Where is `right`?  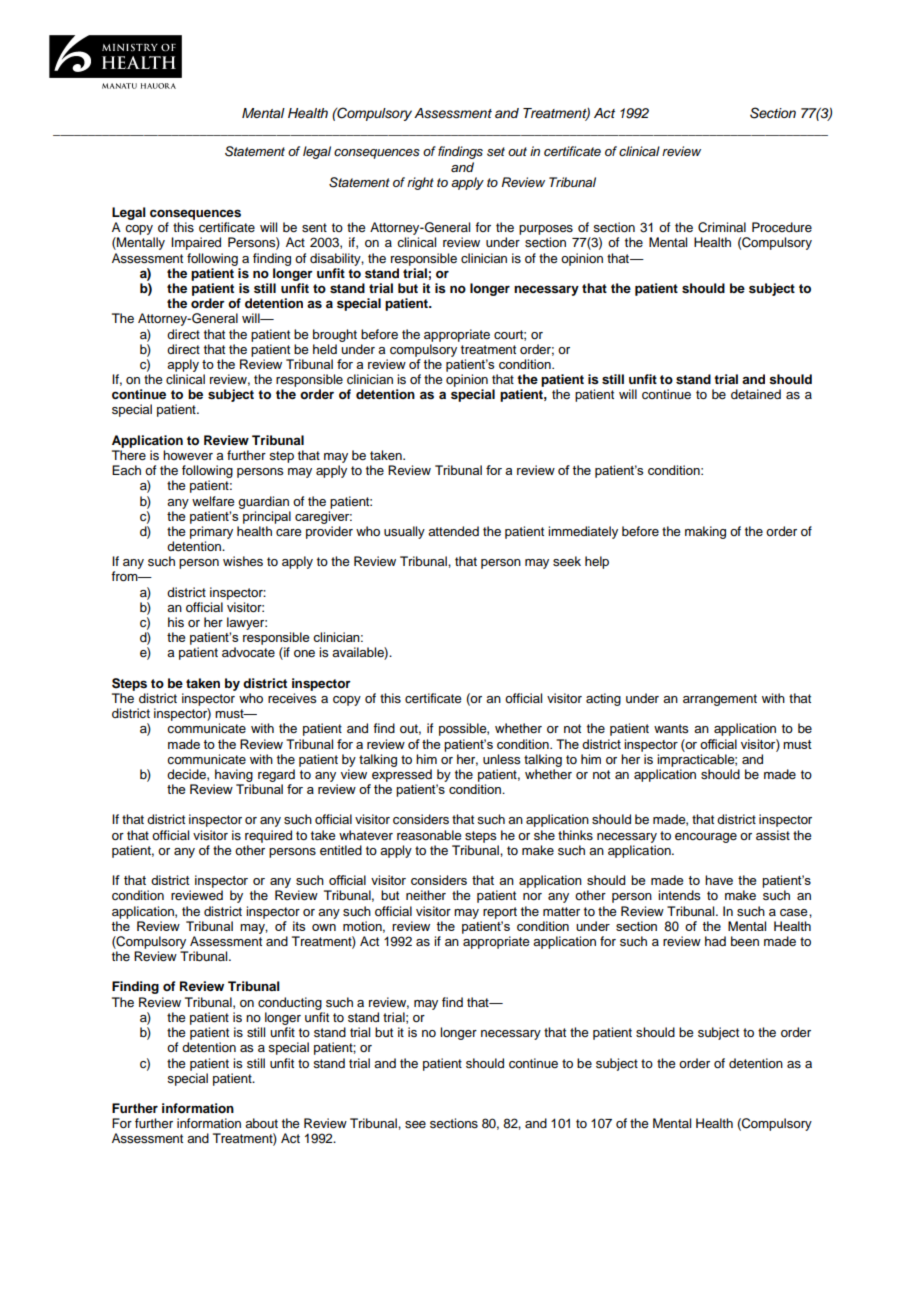 right is located at coordinates (420, 183).
